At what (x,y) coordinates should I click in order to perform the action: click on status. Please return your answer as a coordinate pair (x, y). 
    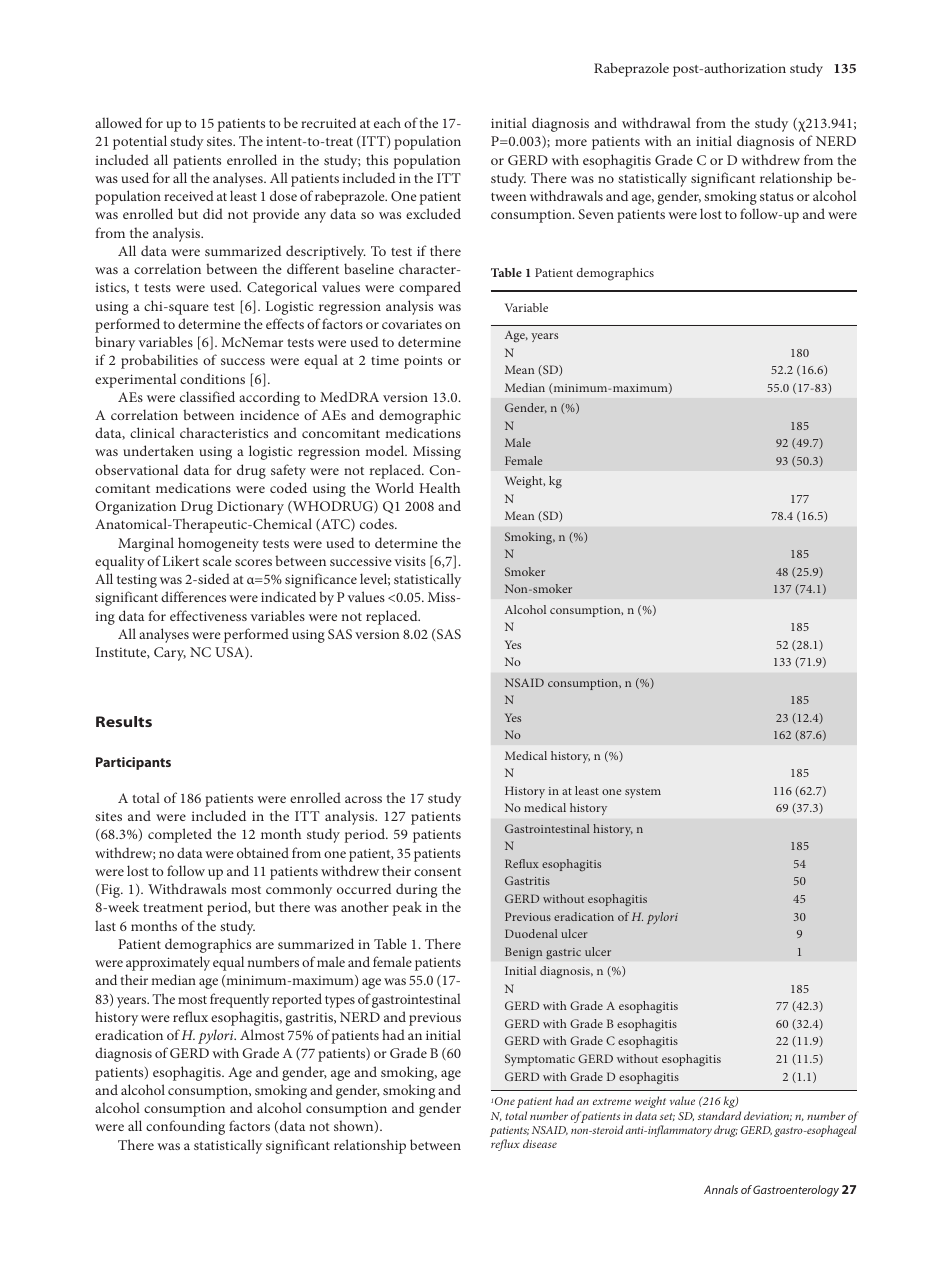
    Looking at the image, I should click on (777, 197).
